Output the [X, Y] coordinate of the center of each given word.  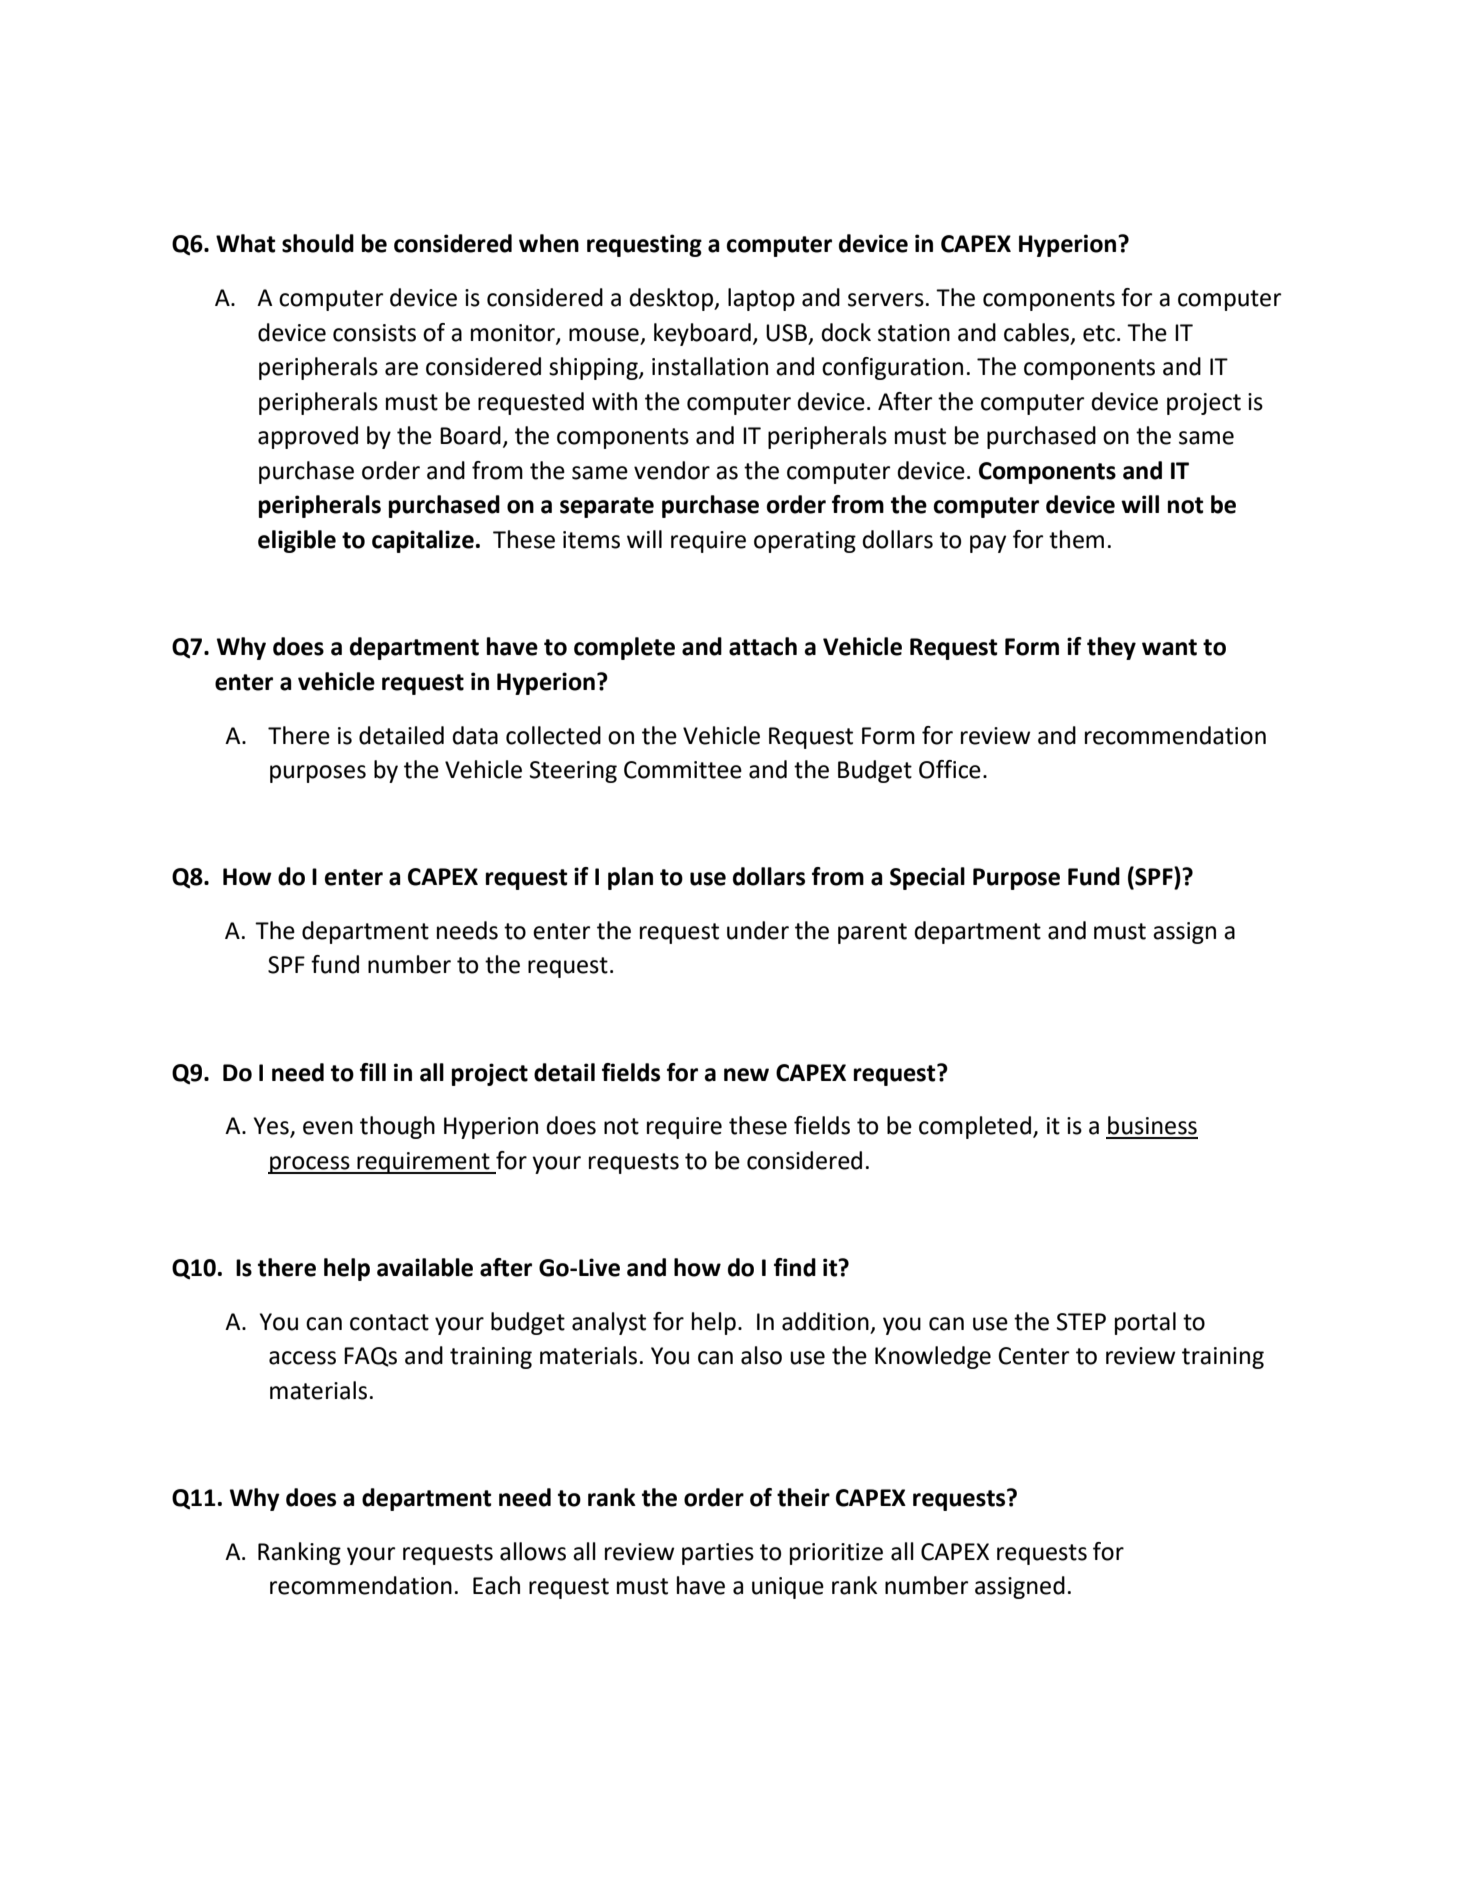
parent [872, 933]
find [795, 1267]
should [318, 243]
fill [373, 1072]
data [475, 735]
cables [1036, 332]
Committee [683, 770]
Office [950, 769]
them [1076, 539]
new [746, 1075]
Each [496, 1585]
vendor [672, 470]
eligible [297, 541]
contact [389, 1322]
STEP [1081, 1322]
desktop [672, 299]
